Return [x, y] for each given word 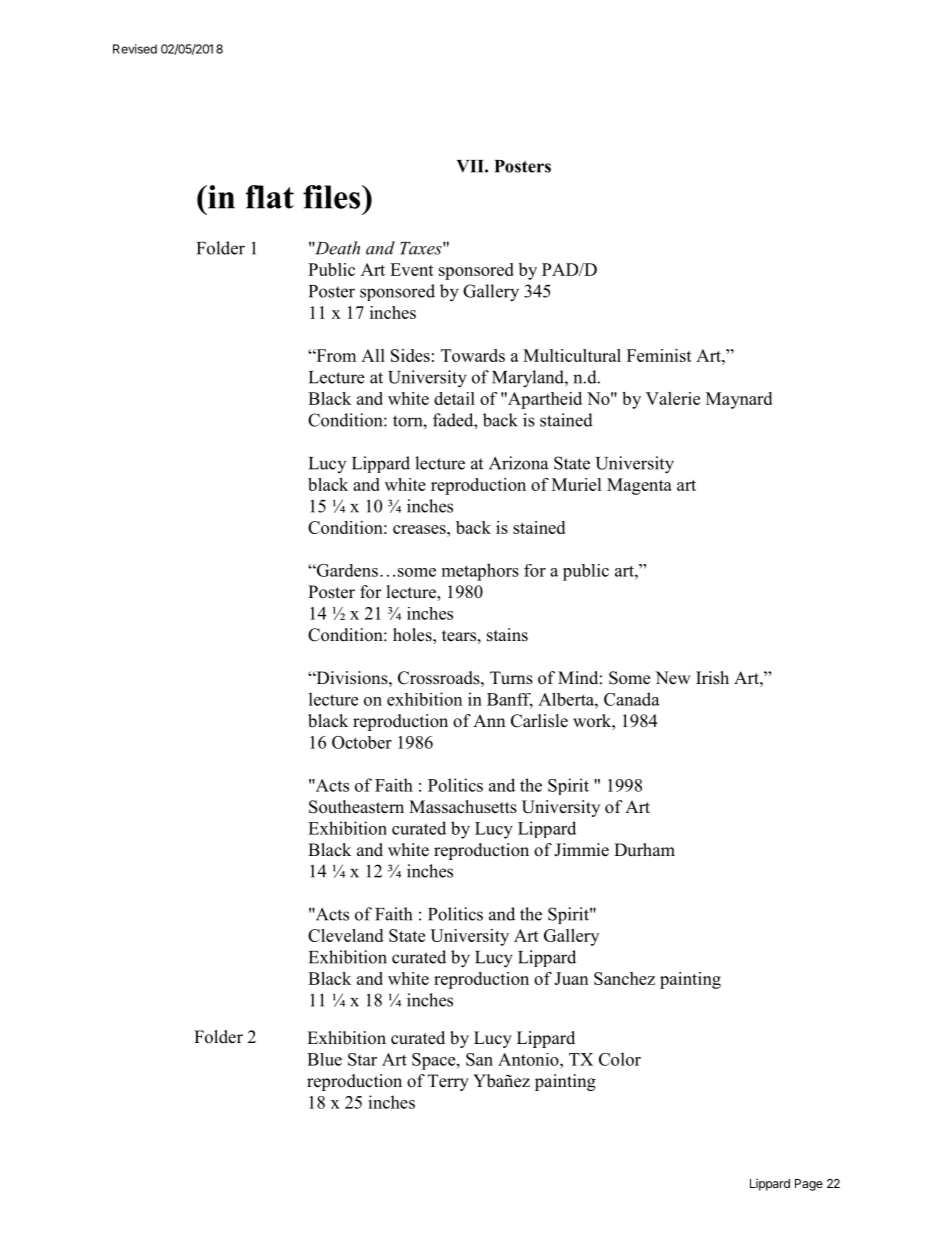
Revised [135, 49]
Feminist [659, 355]
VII [471, 166]
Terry [448, 1082]
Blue [324, 1059]
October [362, 742]
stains [507, 635]
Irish [712, 678]
